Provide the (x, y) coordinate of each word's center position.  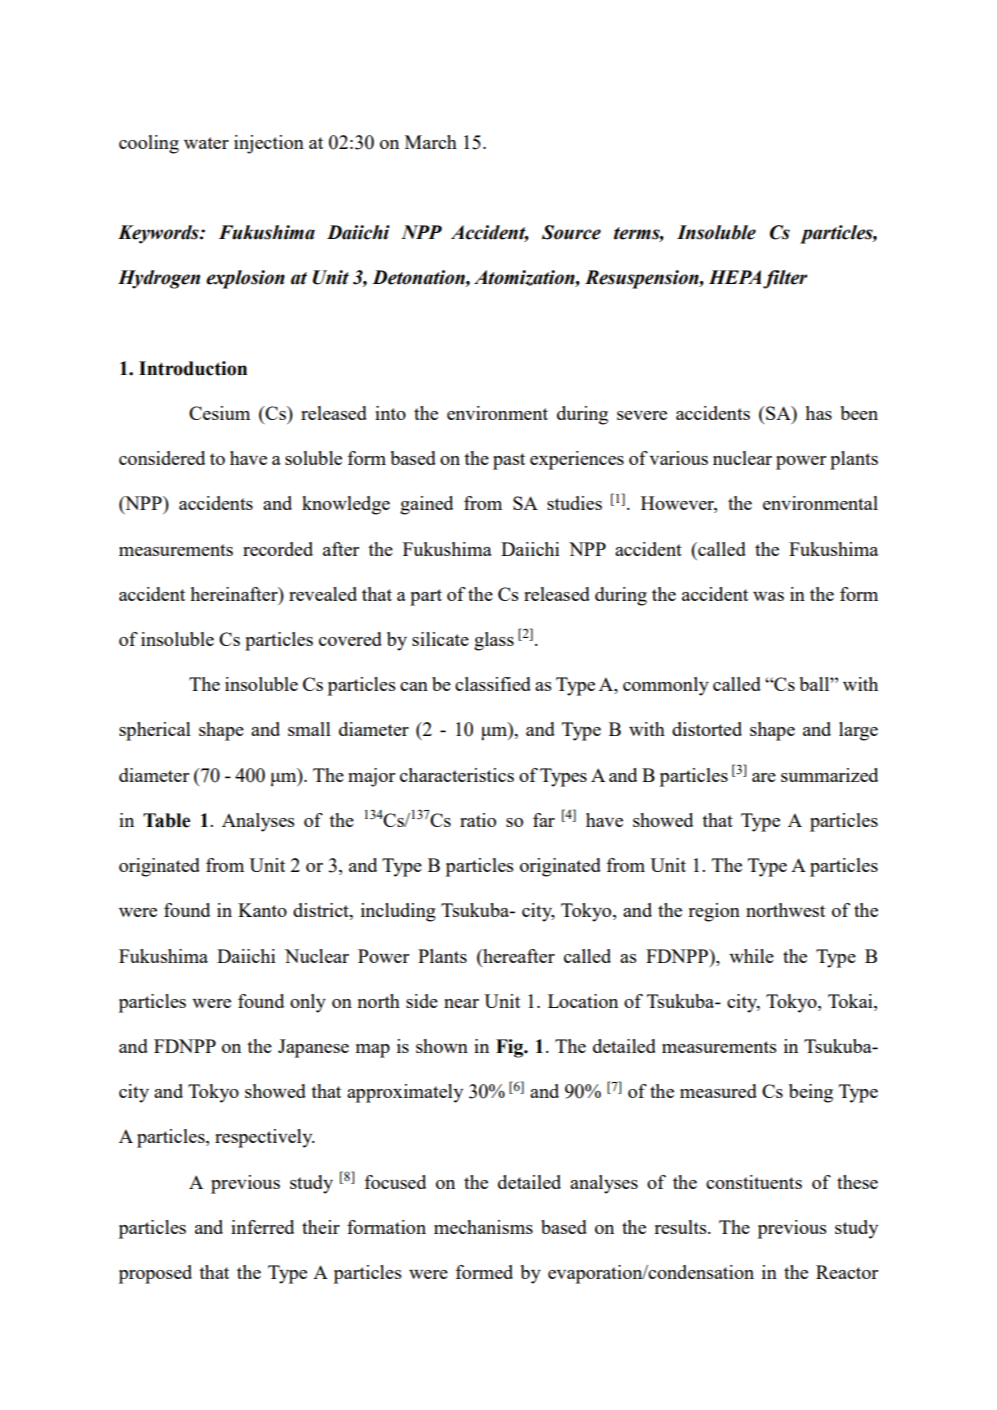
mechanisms (483, 1227)
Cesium (219, 413)
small (309, 729)
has (818, 413)
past (509, 461)
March (431, 142)
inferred (262, 1227)
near (461, 1003)
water (206, 143)
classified (493, 684)
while (751, 956)
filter (785, 279)
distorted (707, 729)
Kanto (262, 910)
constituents (754, 1182)
